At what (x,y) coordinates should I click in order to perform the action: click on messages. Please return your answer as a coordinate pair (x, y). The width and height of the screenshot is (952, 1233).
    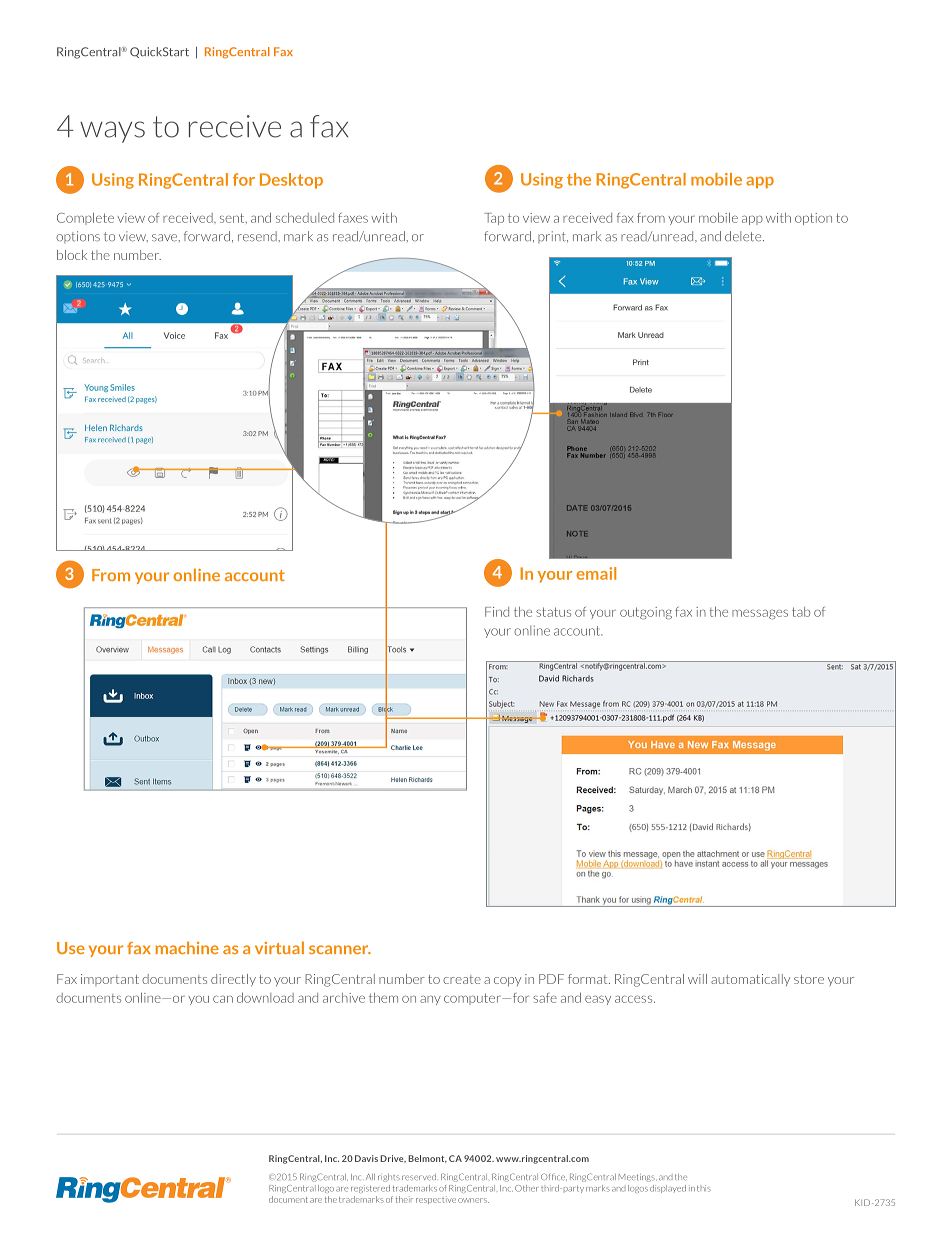
    Looking at the image, I should click on (760, 614).
